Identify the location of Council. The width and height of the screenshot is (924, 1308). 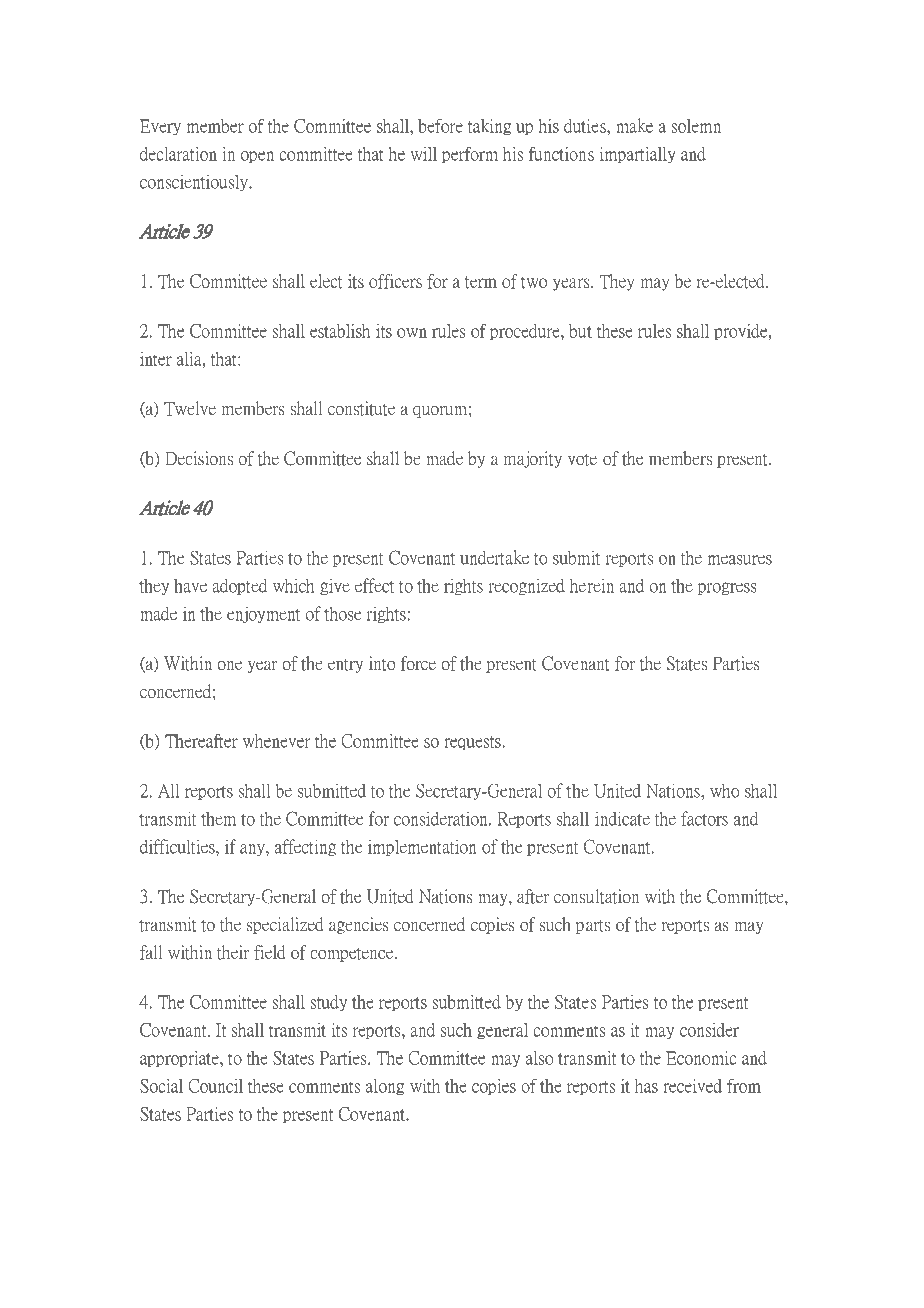
(215, 1086).
